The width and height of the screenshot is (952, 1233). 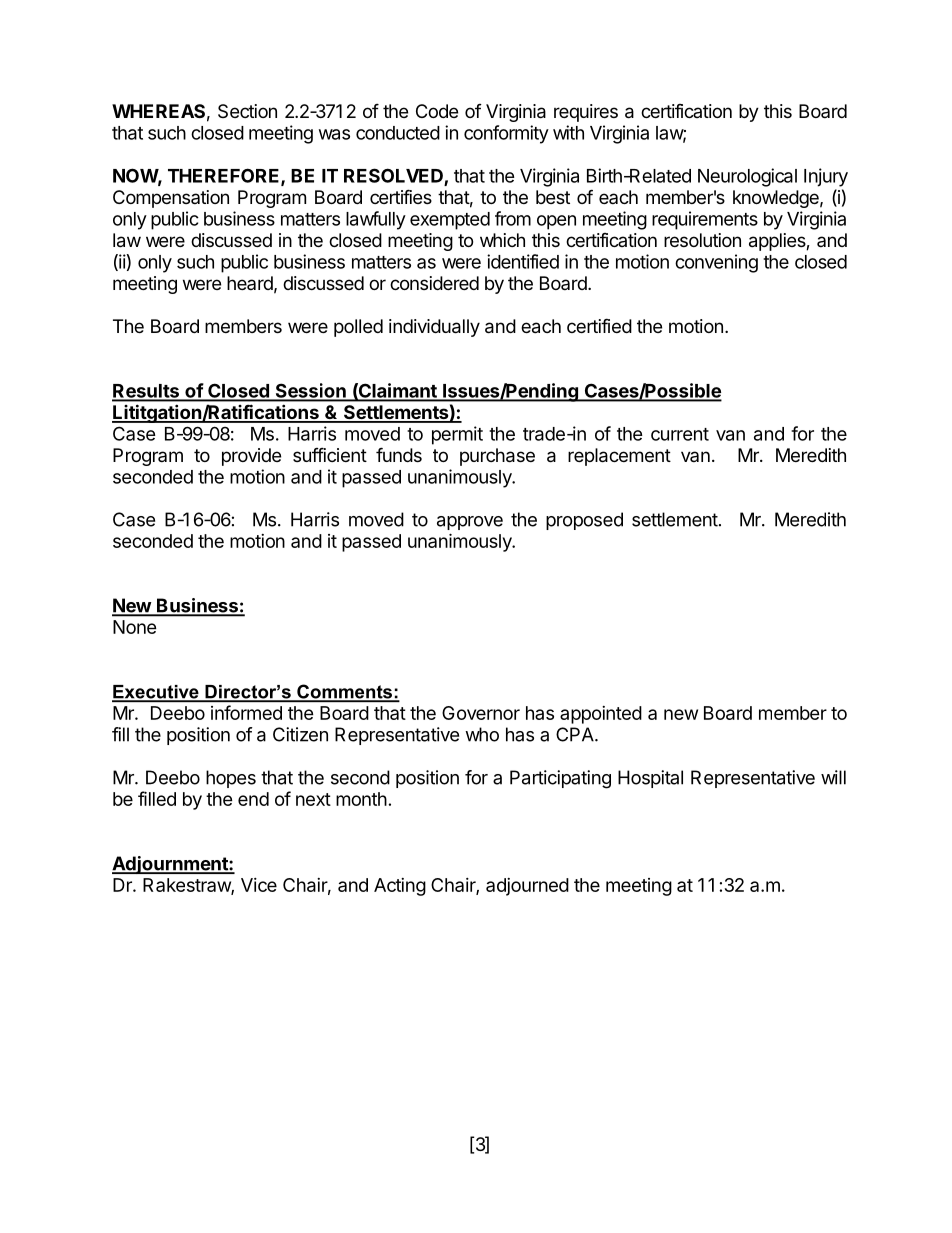 What do you see at coordinates (251, 457) in the screenshot?
I see `provide` at bounding box center [251, 457].
